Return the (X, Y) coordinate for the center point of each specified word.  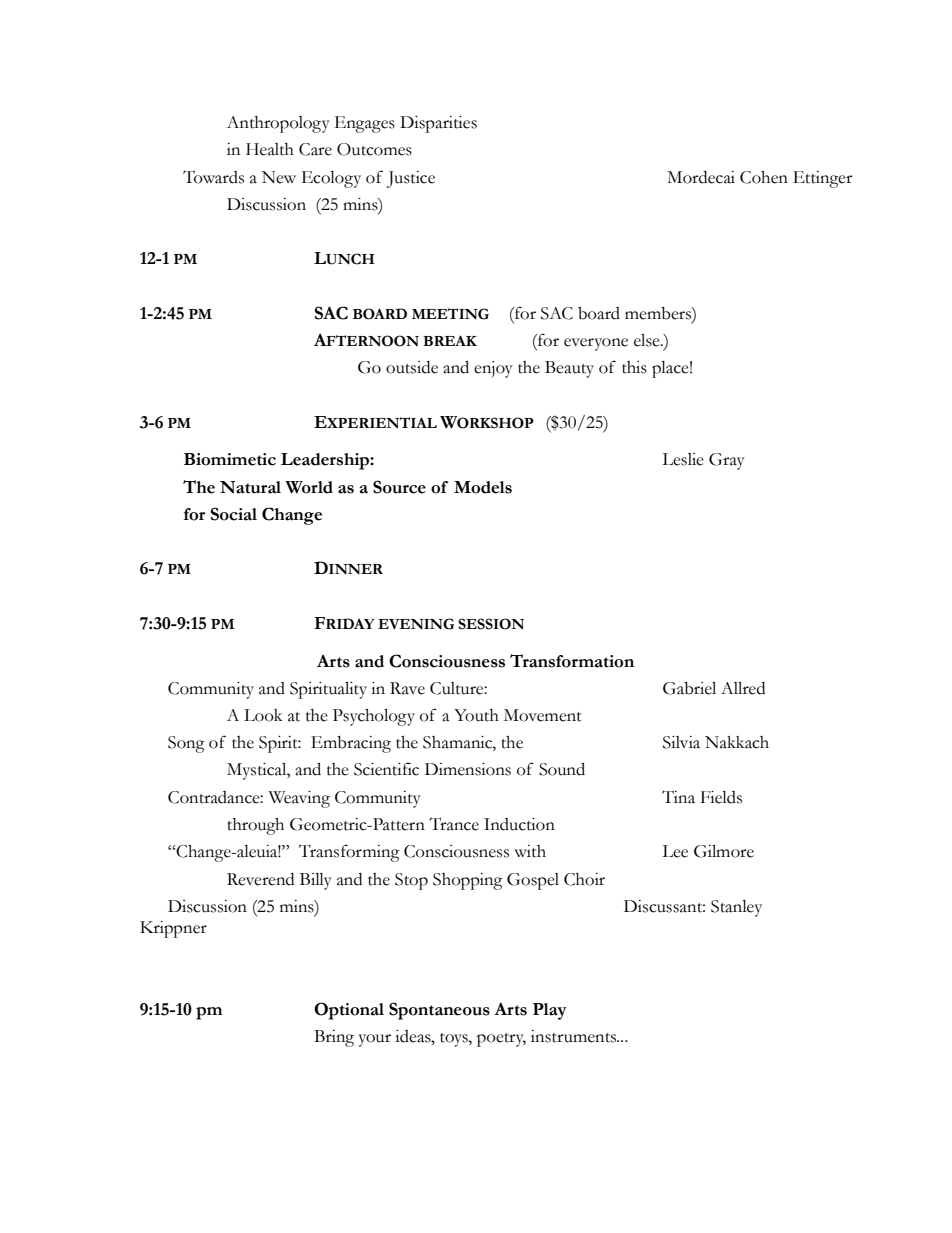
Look (263, 715)
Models (483, 487)
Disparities (438, 124)
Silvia (681, 742)
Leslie (683, 459)
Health (270, 149)
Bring (334, 1038)
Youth (476, 715)
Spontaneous (439, 1011)
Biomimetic (230, 459)
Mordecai (701, 177)
